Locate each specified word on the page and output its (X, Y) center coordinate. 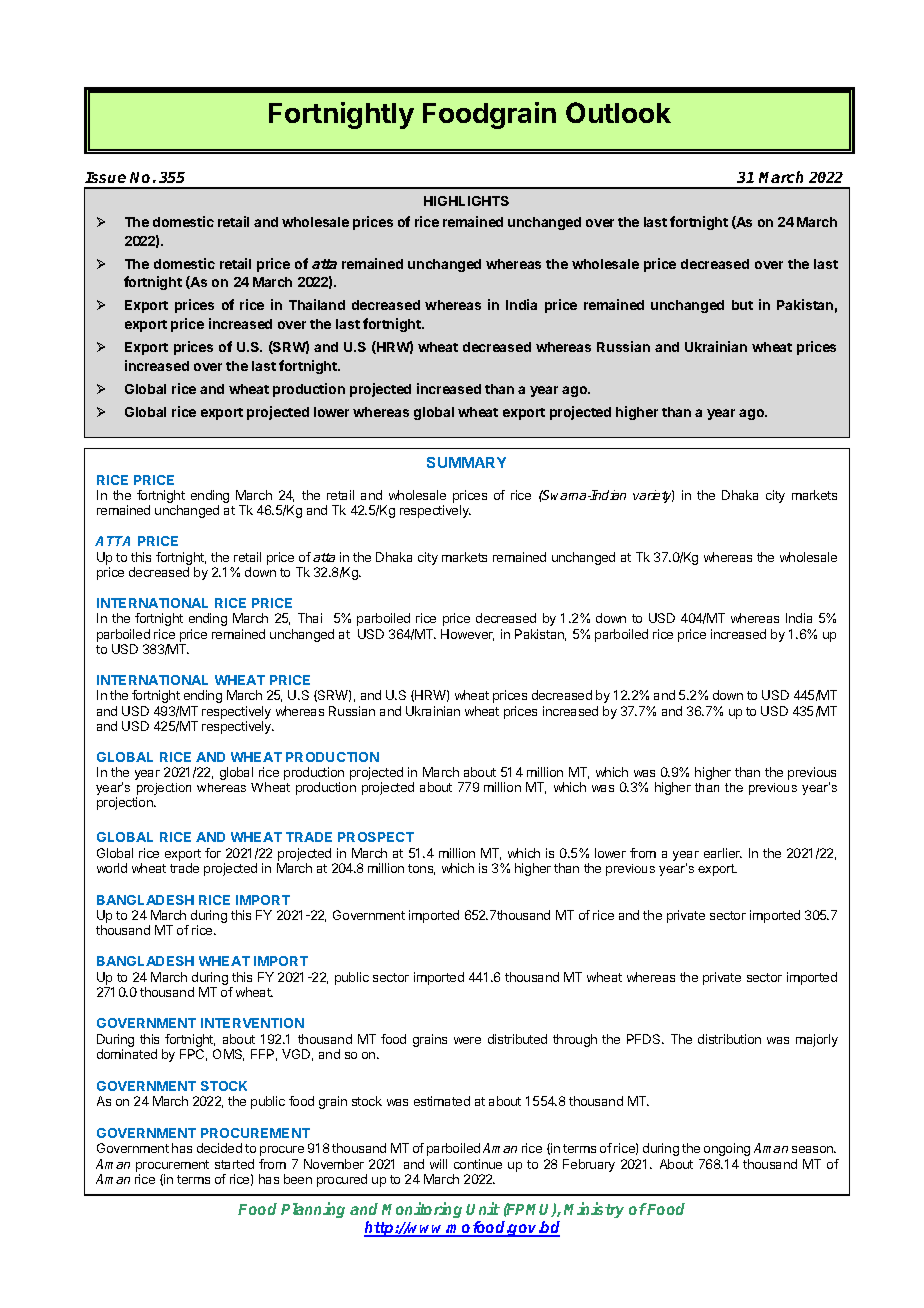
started (234, 1164)
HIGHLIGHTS (466, 201)
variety (653, 496)
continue (478, 1164)
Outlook (618, 112)
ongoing (727, 1149)
